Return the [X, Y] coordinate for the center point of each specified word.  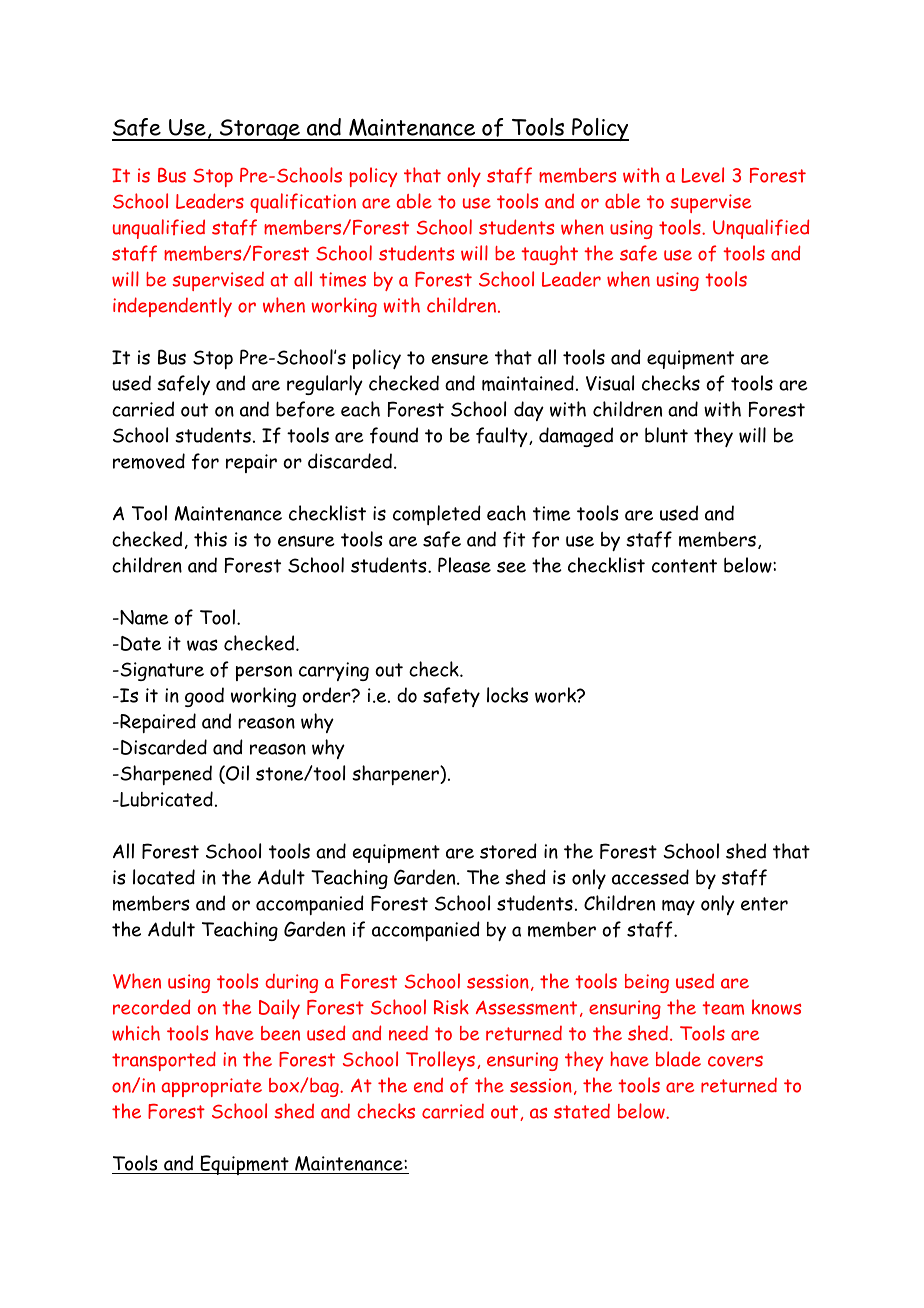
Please [464, 565]
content [684, 566]
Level [702, 175]
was [202, 645]
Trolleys [440, 1061]
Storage [259, 130]
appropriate [212, 1087]
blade [678, 1059]
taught [549, 255]
